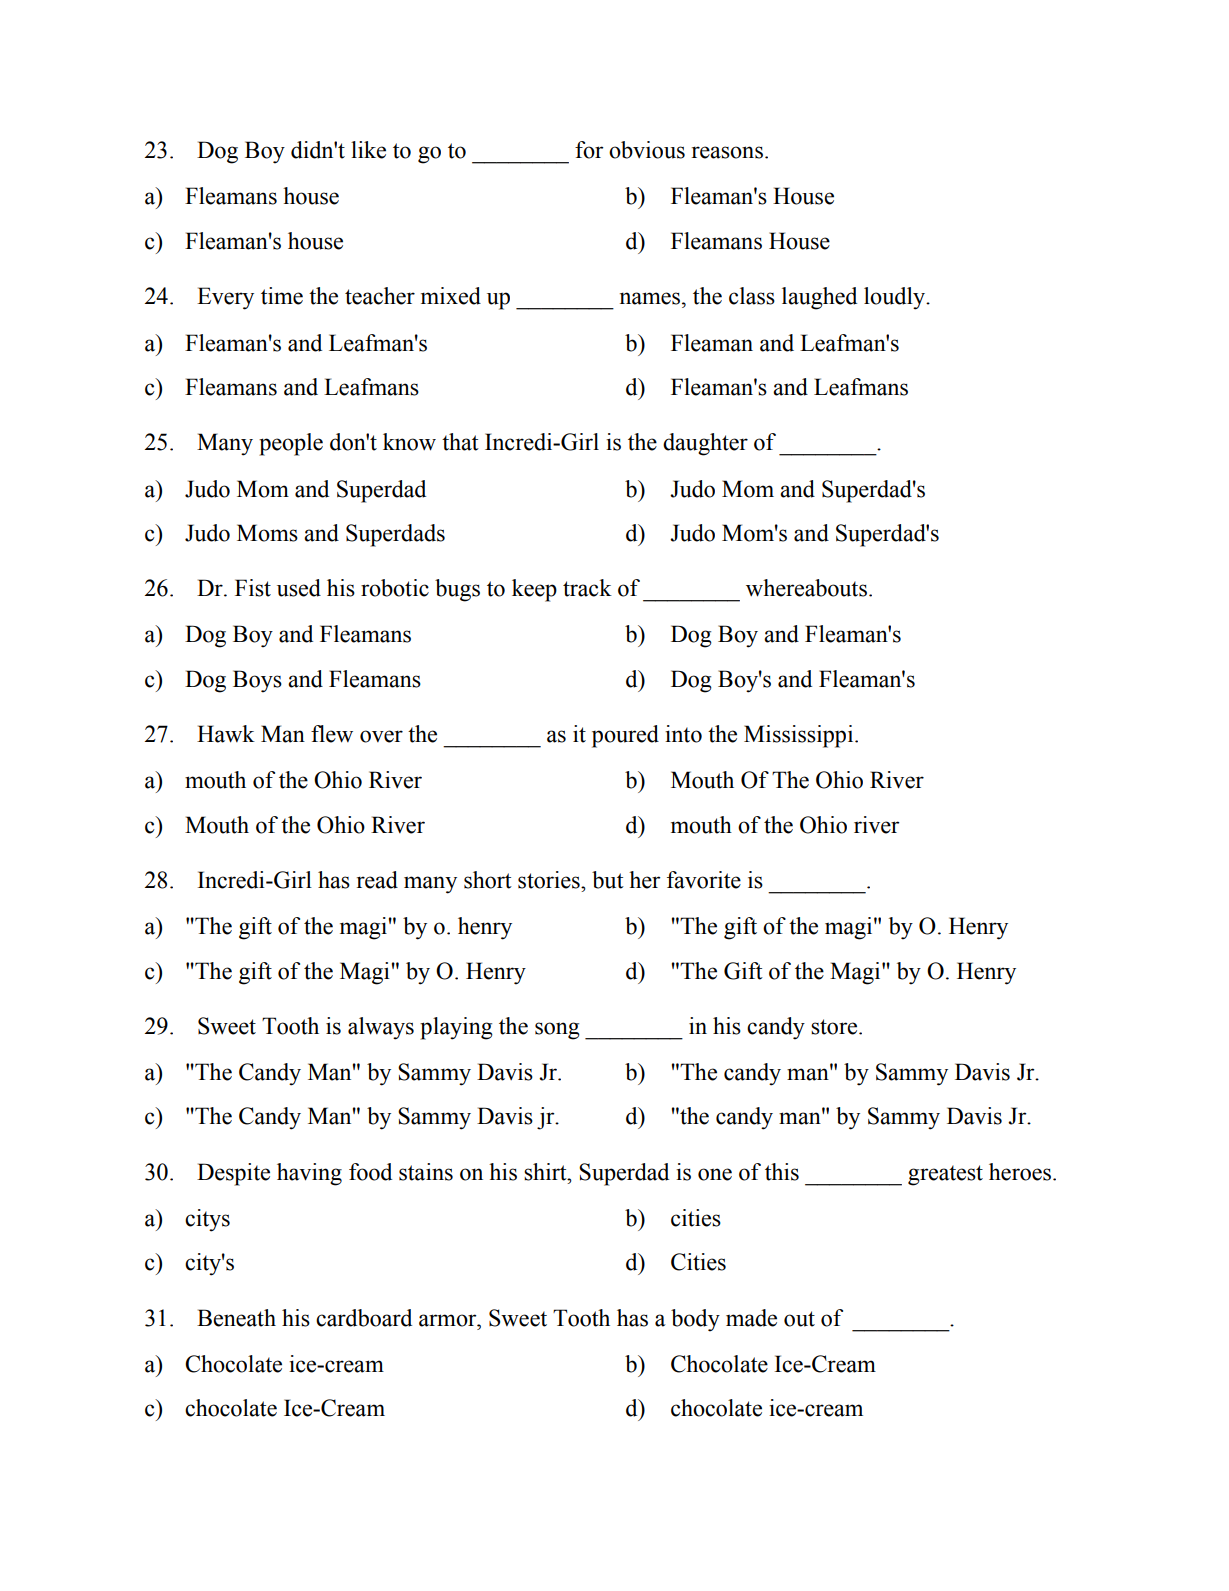 The width and height of the screenshot is (1229, 1591). Describe the element at coordinates (377, 880) in the screenshot. I see `read` at that location.
